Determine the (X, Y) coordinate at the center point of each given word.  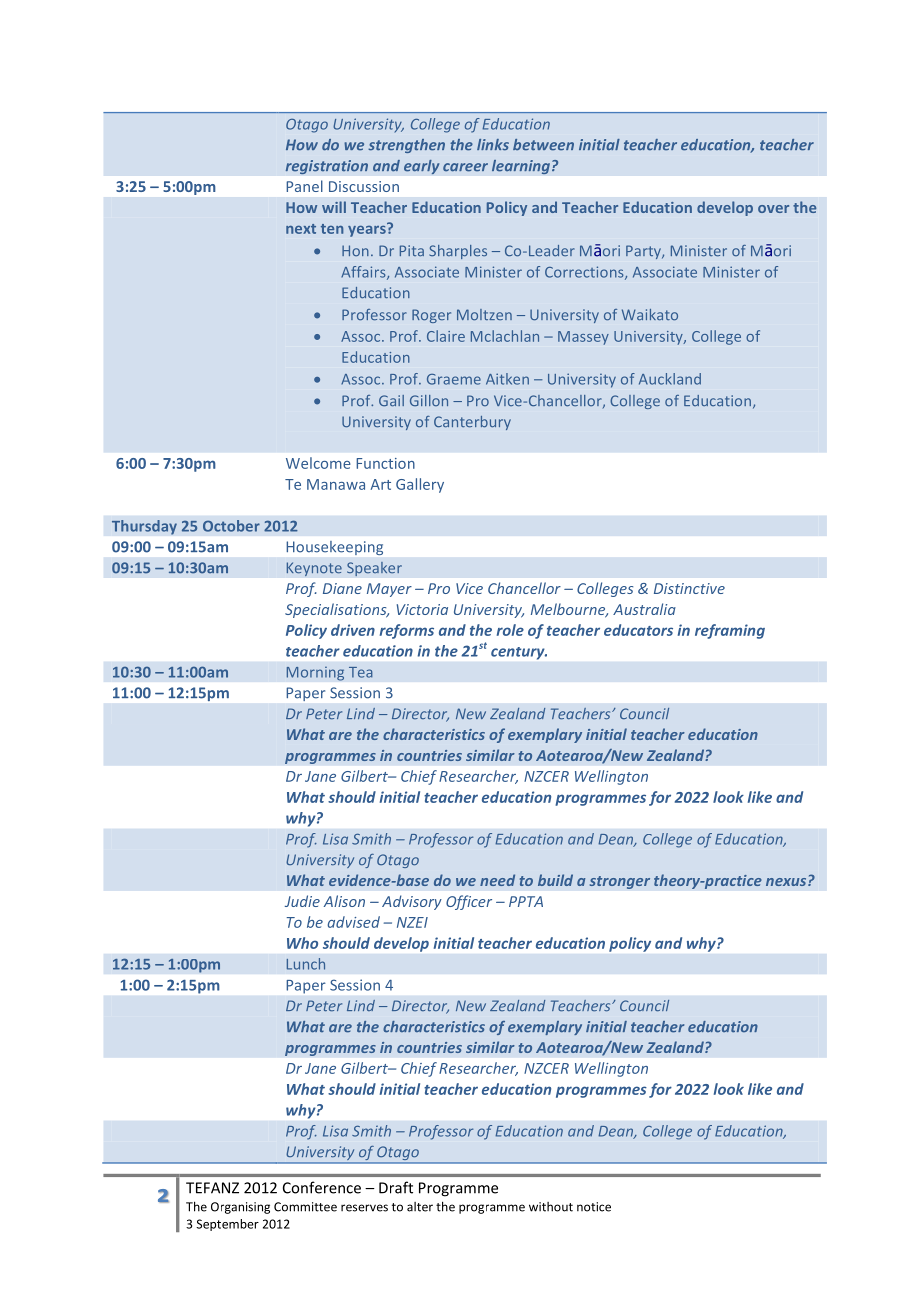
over (773, 209)
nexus (787, 882)
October (231, 526)
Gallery (420, 485)
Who (302, 943)
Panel (304, 186)
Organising (240, 1208)
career (465, 167)
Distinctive (689, 588)
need (497, 880)
